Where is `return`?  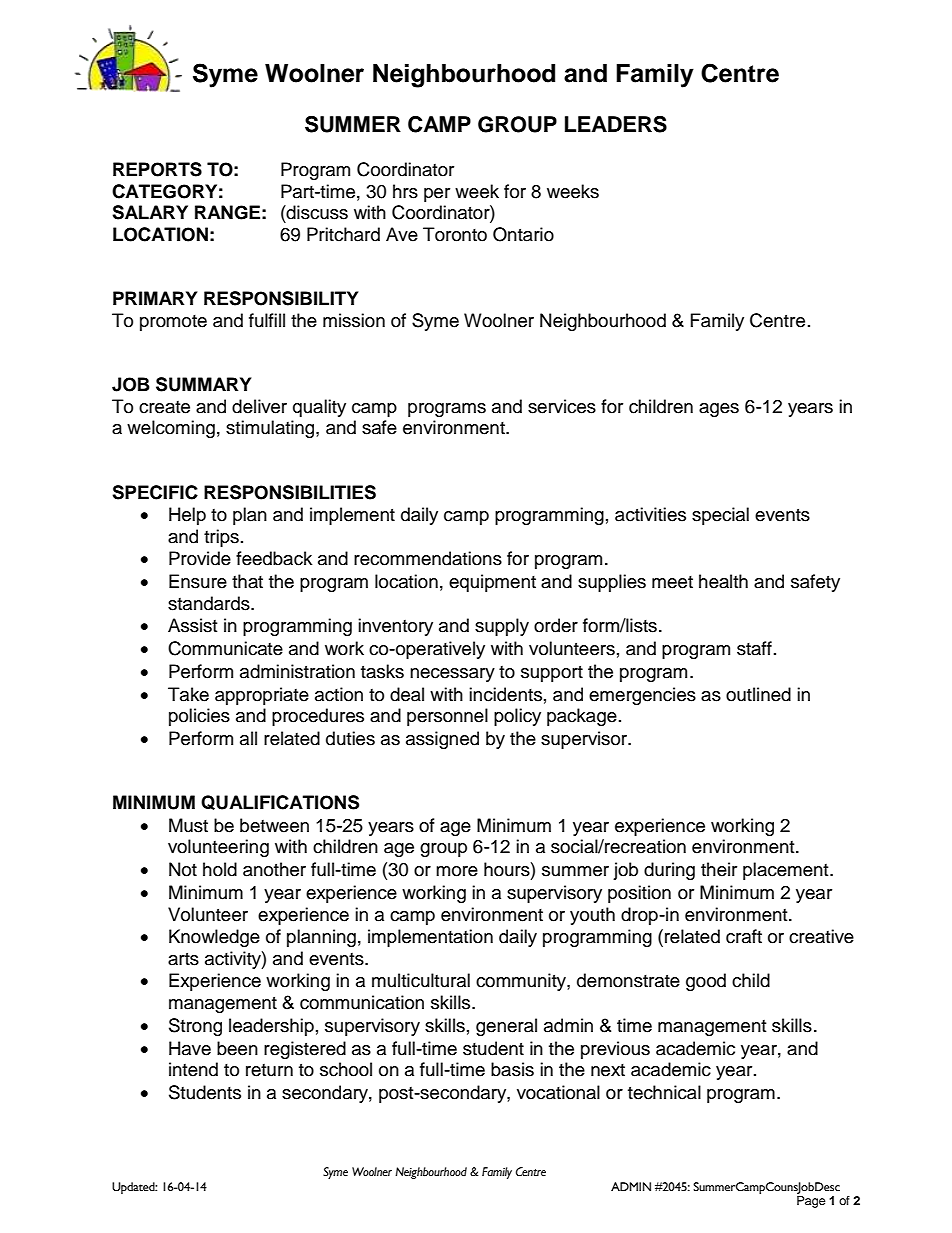 return is located at coordinates (269, 1070).
